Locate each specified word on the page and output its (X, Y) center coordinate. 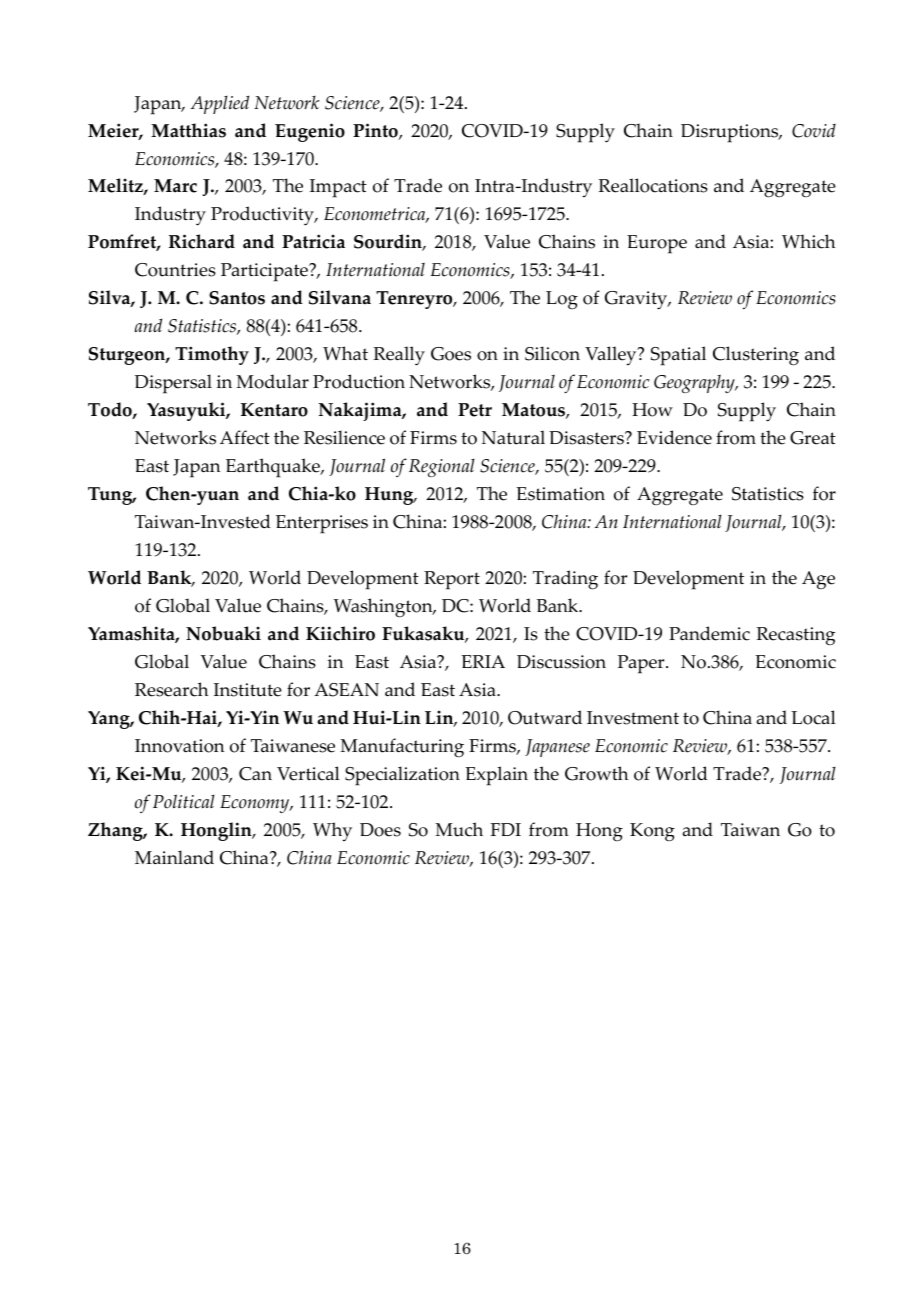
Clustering (756, 356)
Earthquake (274, 468)
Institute (248, 690)
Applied (220, 104)
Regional (442, 468)
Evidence (674, 437)
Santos (237, 298)
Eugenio (310, 132)
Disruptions (731, 133)
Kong (652, 832)
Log (562, 300)
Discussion (561, 662)
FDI (505, 829)
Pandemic (709, 633)
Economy (256, 804)
